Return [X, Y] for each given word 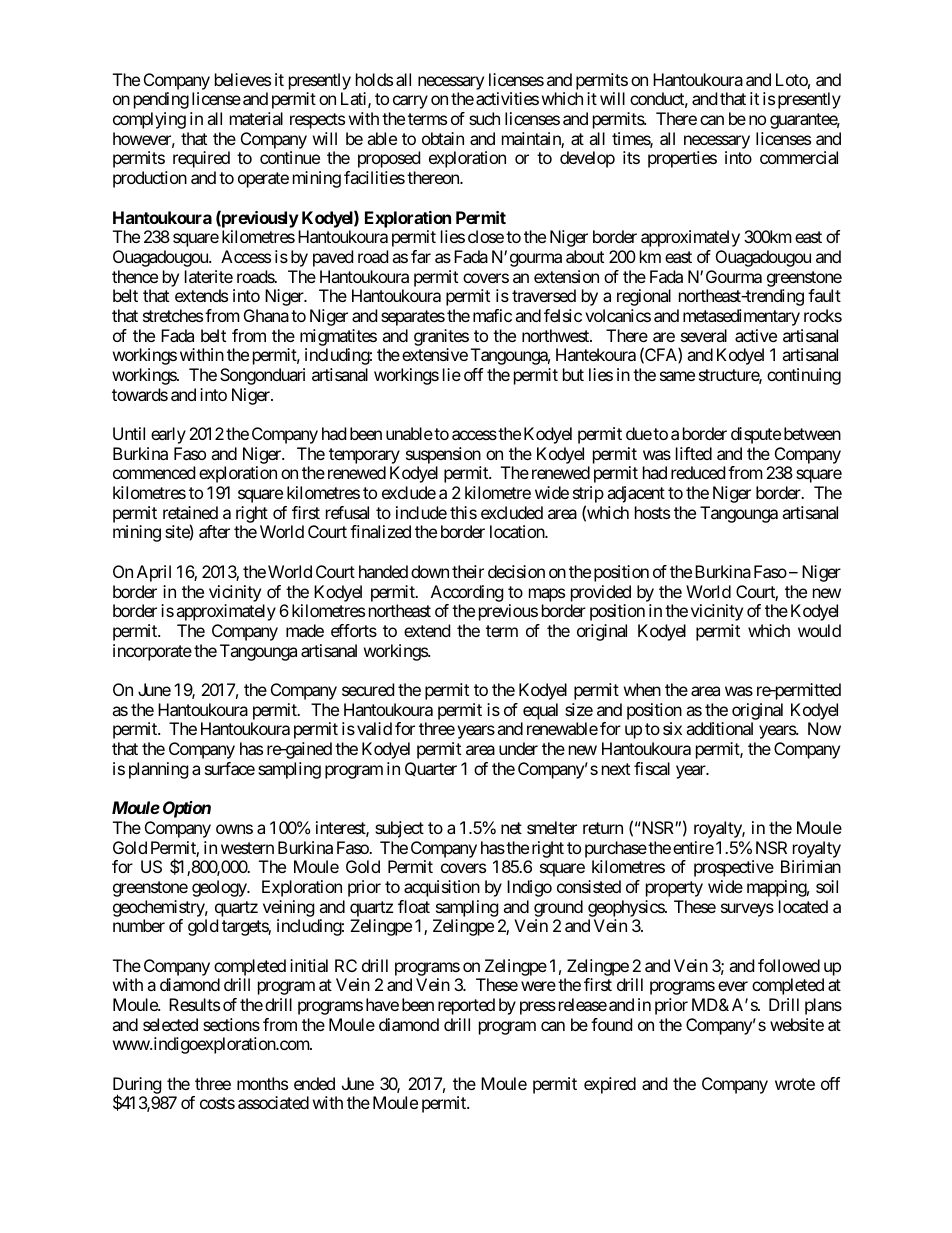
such [484, 118]
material [256, 118]
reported [466, 1006]
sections [231, 1024]
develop [587, 159]
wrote [795, 1084]
